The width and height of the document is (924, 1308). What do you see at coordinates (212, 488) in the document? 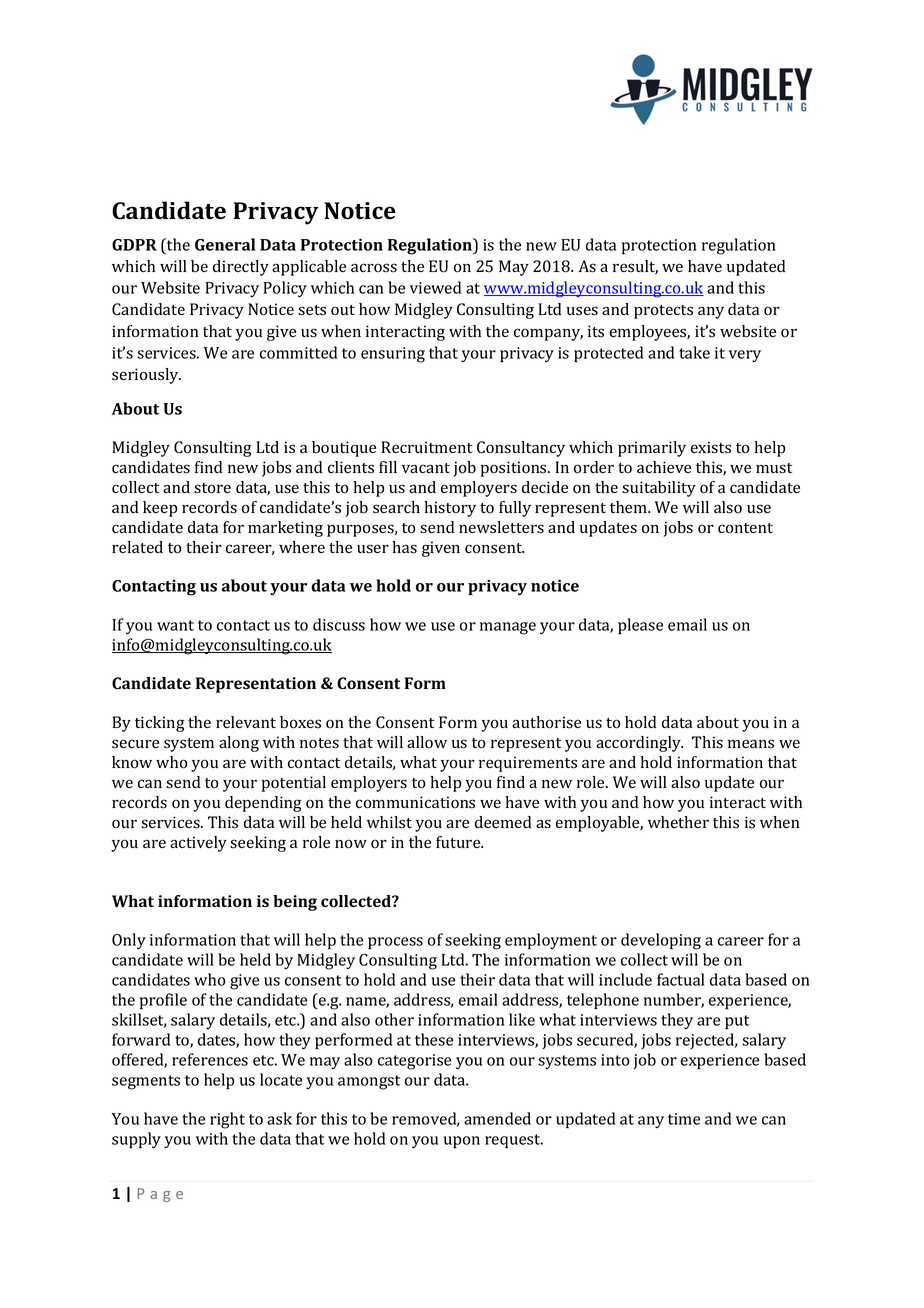
I see `store` at bounding box center [212, 488].
